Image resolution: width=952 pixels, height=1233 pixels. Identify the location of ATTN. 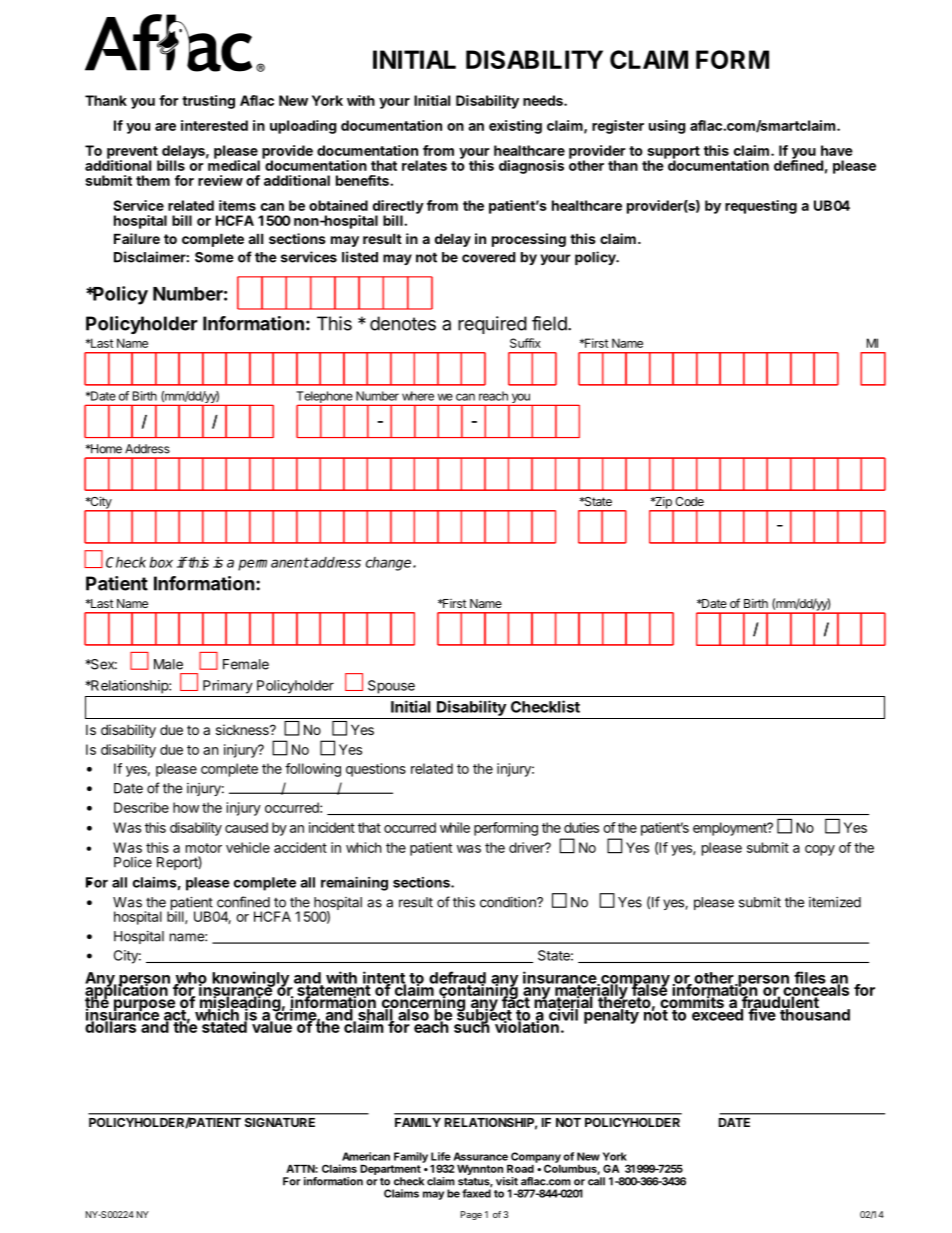
(300, 1169).
